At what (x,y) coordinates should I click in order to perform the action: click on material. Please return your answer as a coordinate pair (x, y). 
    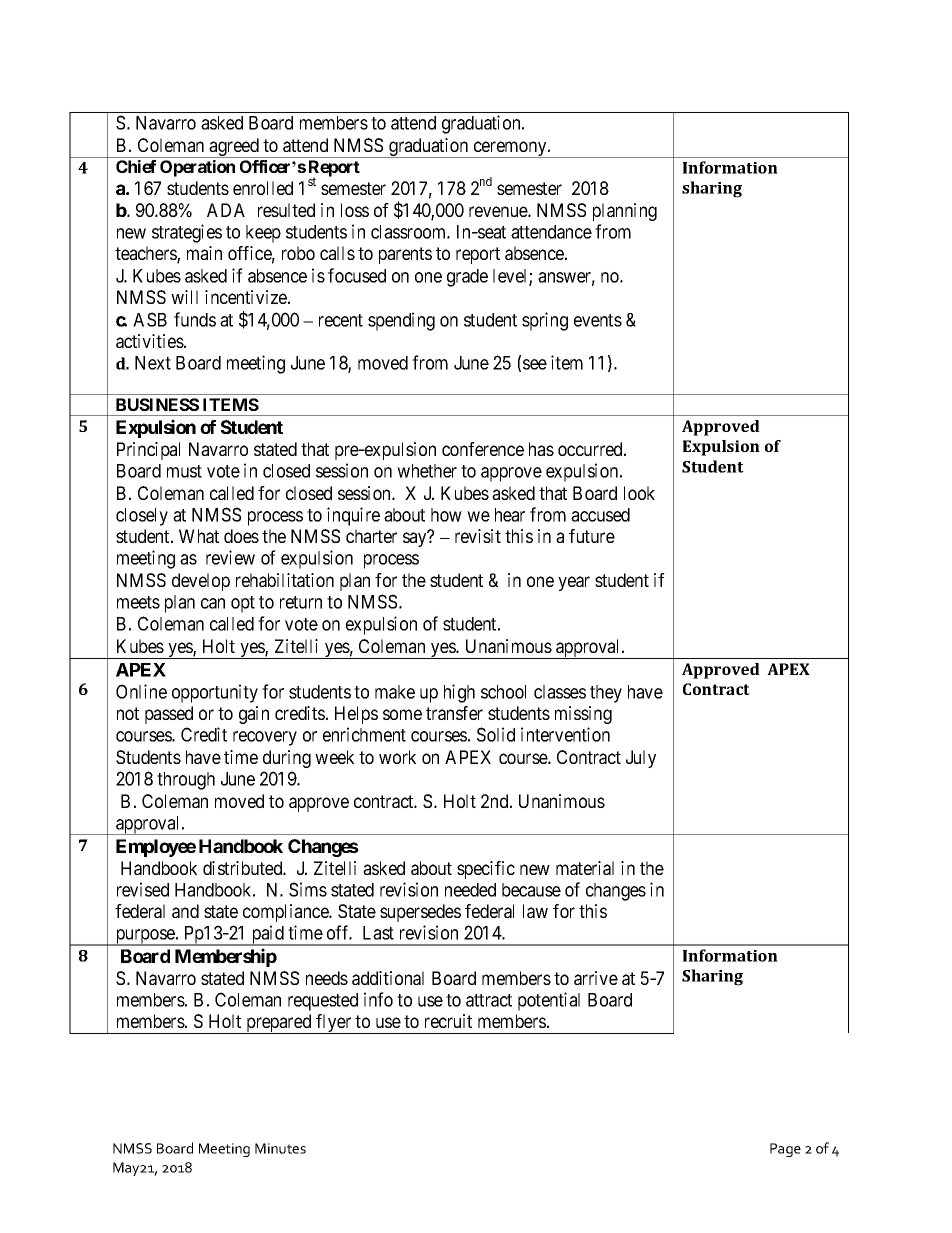
    Looking at the image, I should click on (585, 868).
